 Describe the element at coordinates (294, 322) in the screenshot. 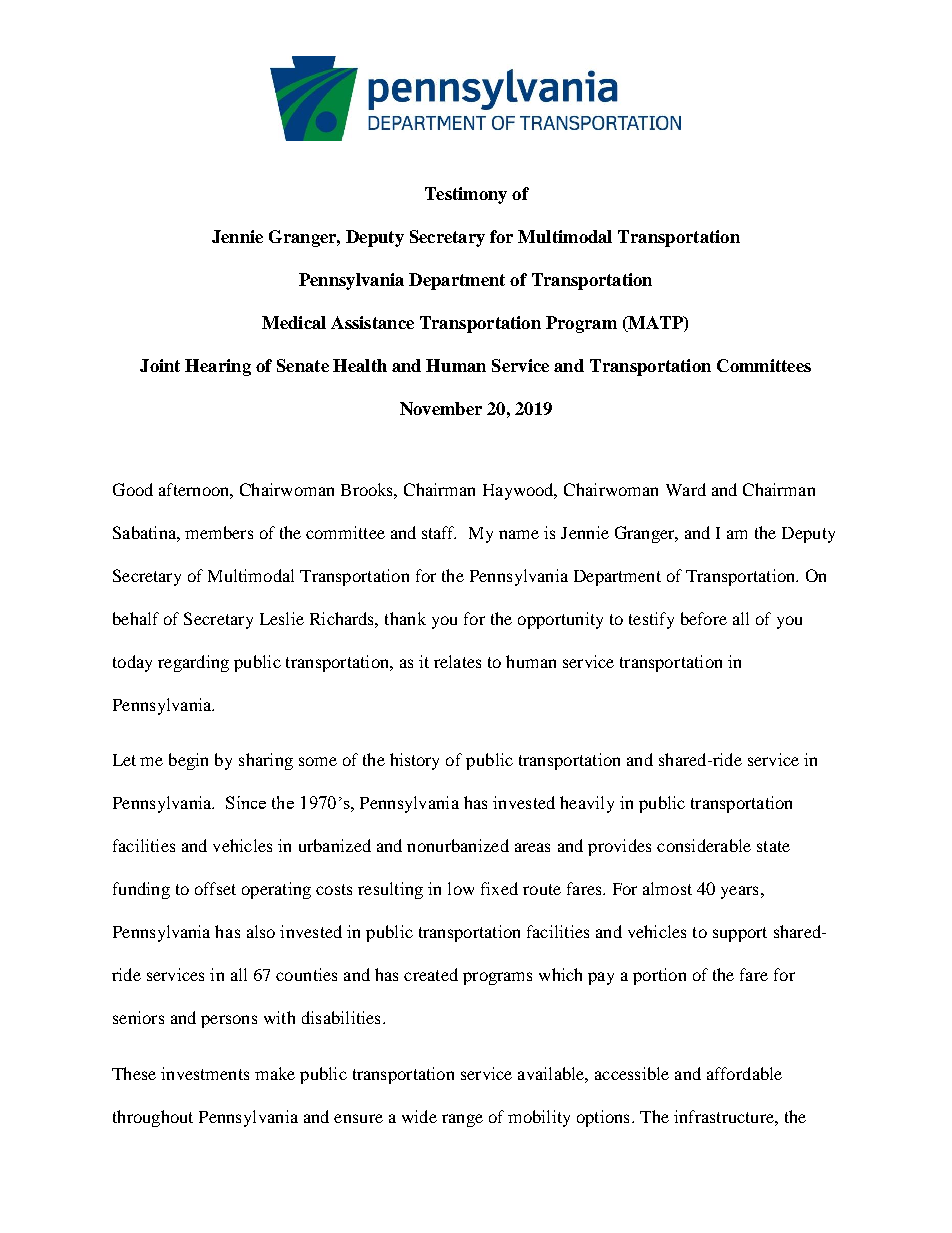

I see `Medical` at that location.
